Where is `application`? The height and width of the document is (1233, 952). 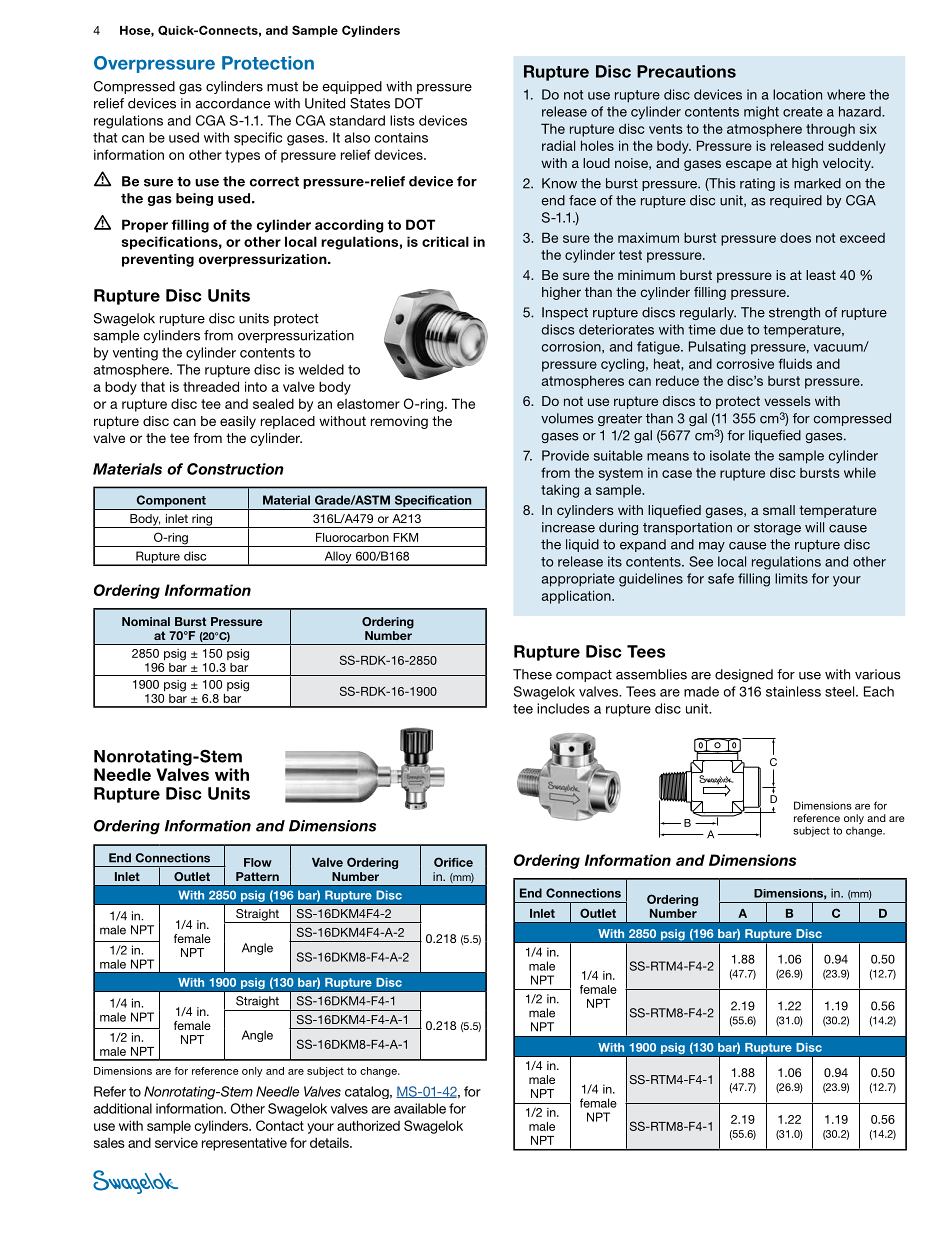
application is located at coordinates (577, 597).
